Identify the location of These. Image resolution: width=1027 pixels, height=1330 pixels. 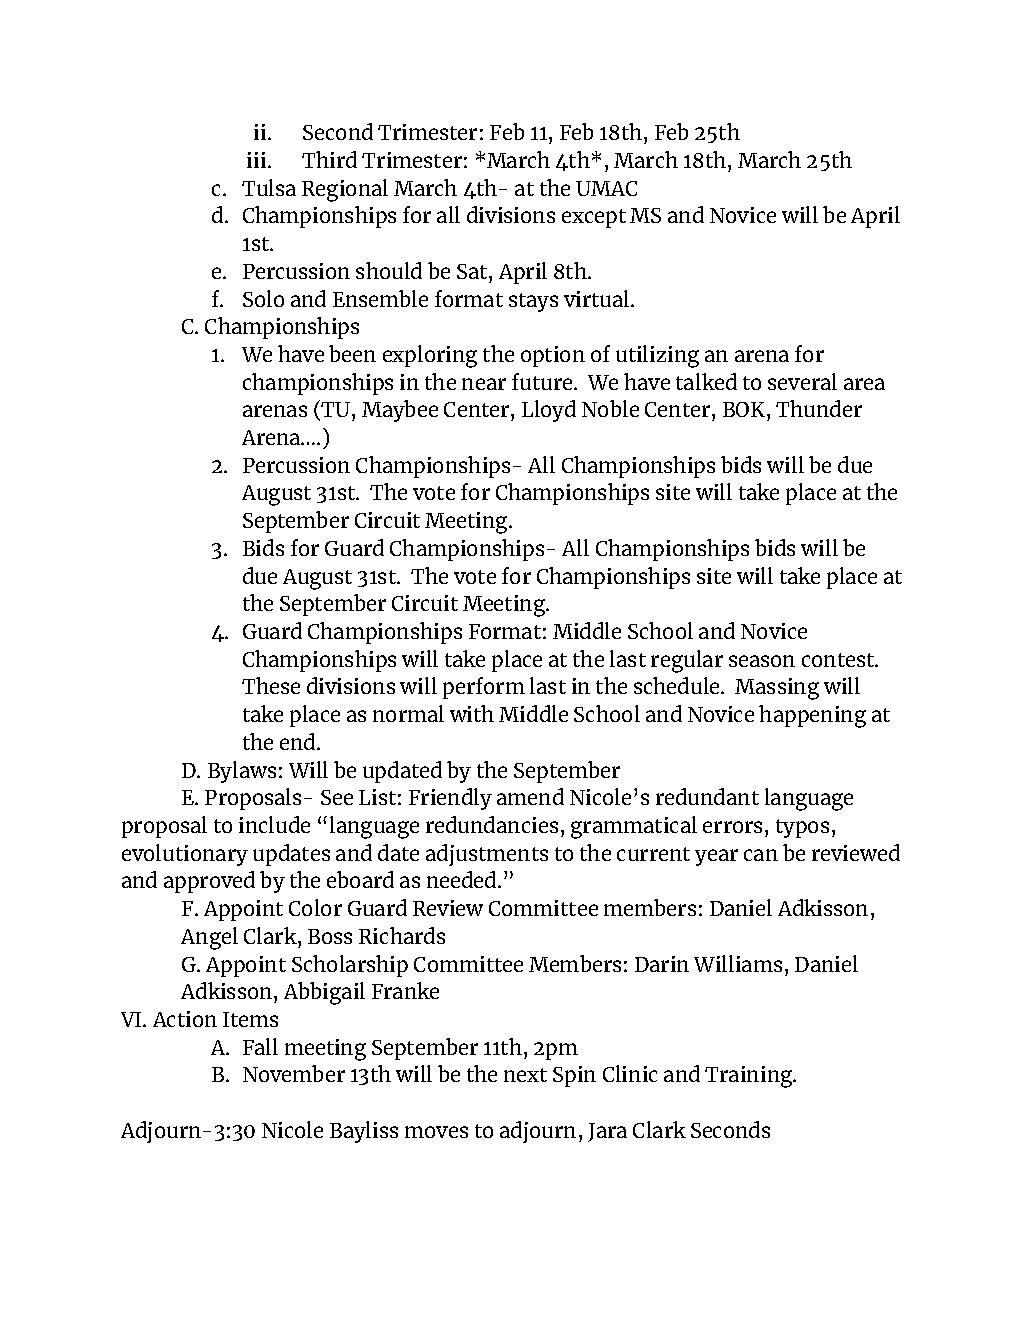
(271, 685).
